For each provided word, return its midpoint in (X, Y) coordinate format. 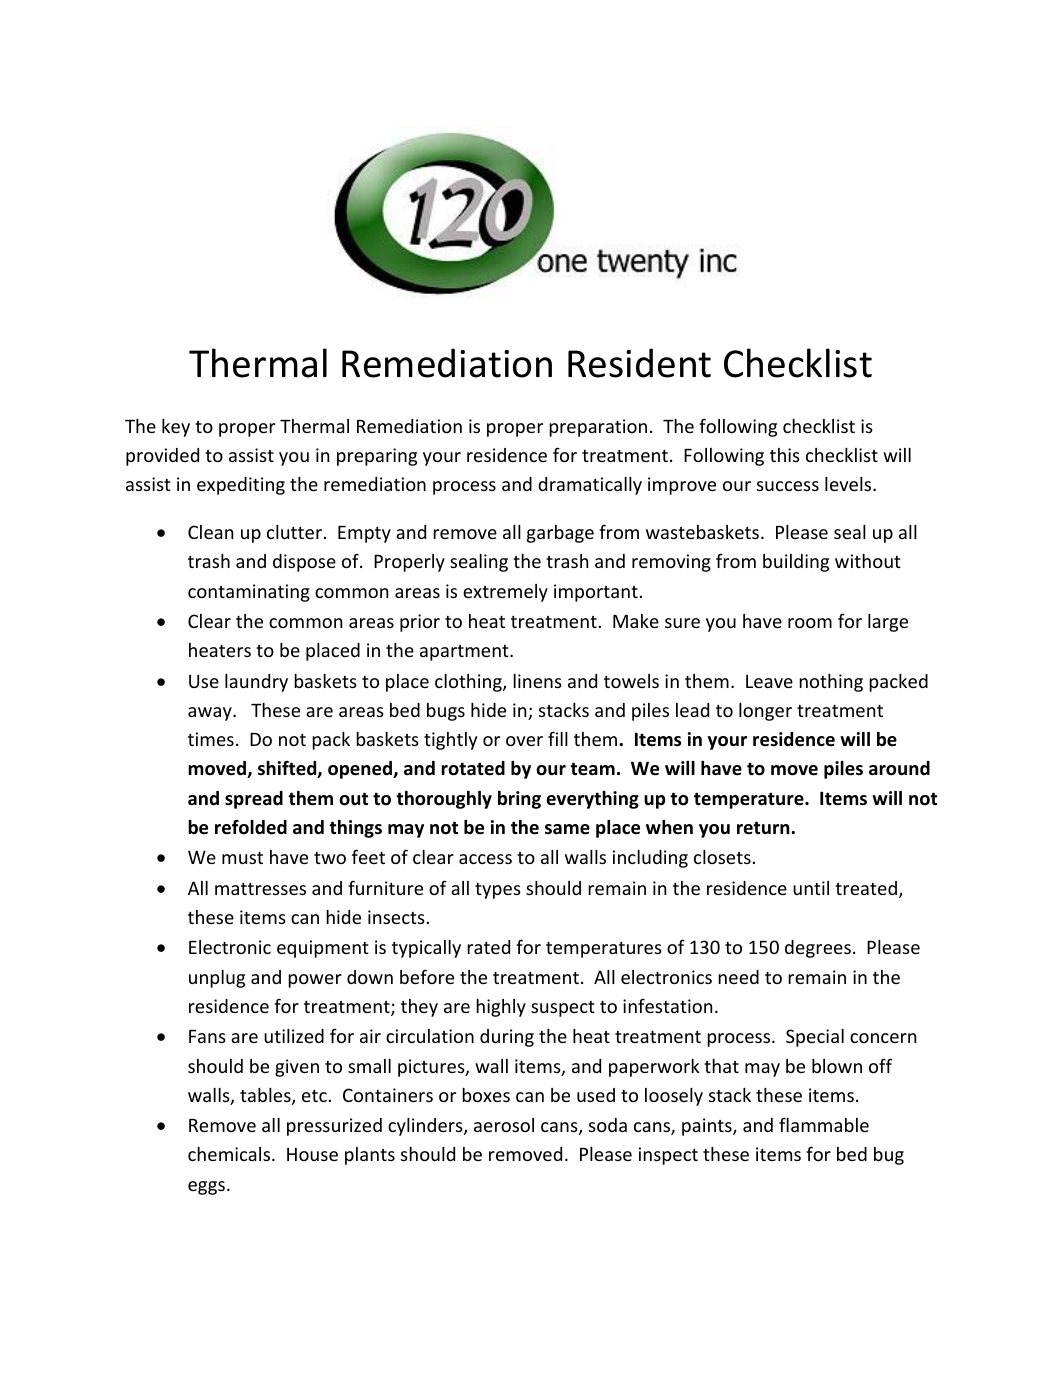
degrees (818, 949)
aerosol (504, 1125)
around (899, 768)
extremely (505, 593)
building (796, 563)
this (785, 455)
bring (519, 800)
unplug (217, 979)
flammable (824, 1125)
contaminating (249, 593)
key (176, 428)
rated (488, 947)
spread (254, 800)
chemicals (230, 1154)
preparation (598, 428)
